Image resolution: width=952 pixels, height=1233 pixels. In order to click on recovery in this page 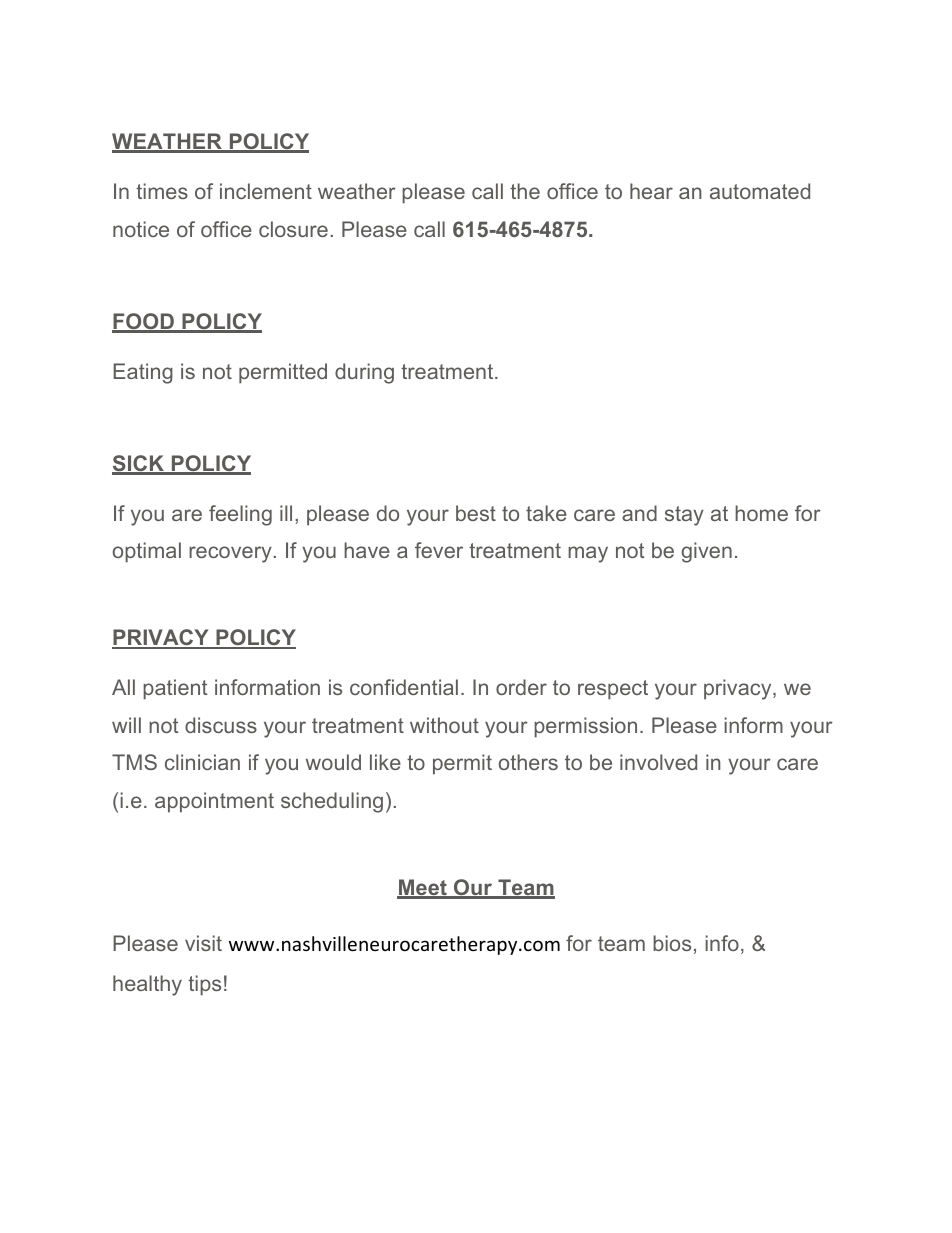, I will do `click(230, 554)`.
